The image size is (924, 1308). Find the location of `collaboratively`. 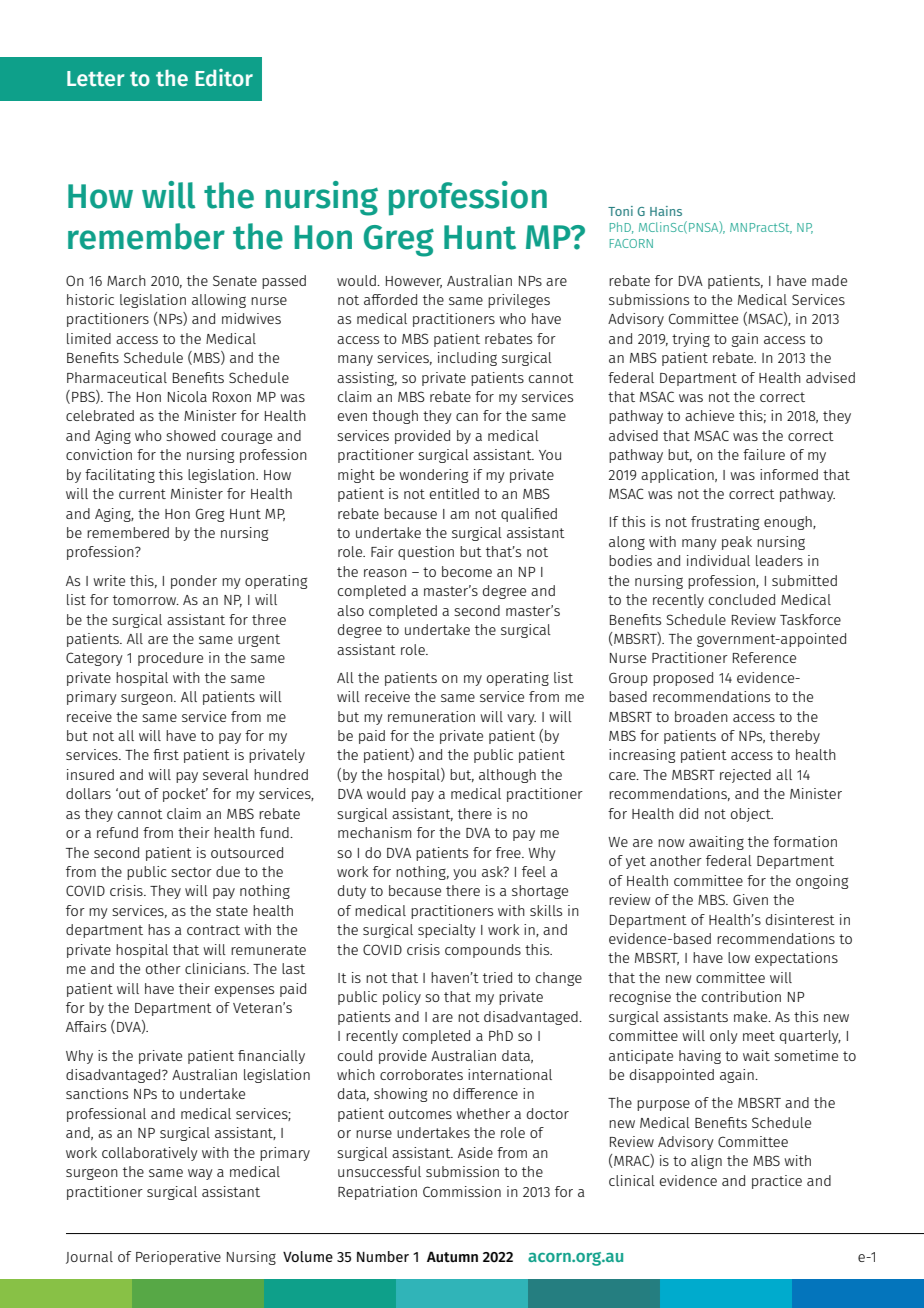

collaboratively is located at coordinates (150, 1154).
